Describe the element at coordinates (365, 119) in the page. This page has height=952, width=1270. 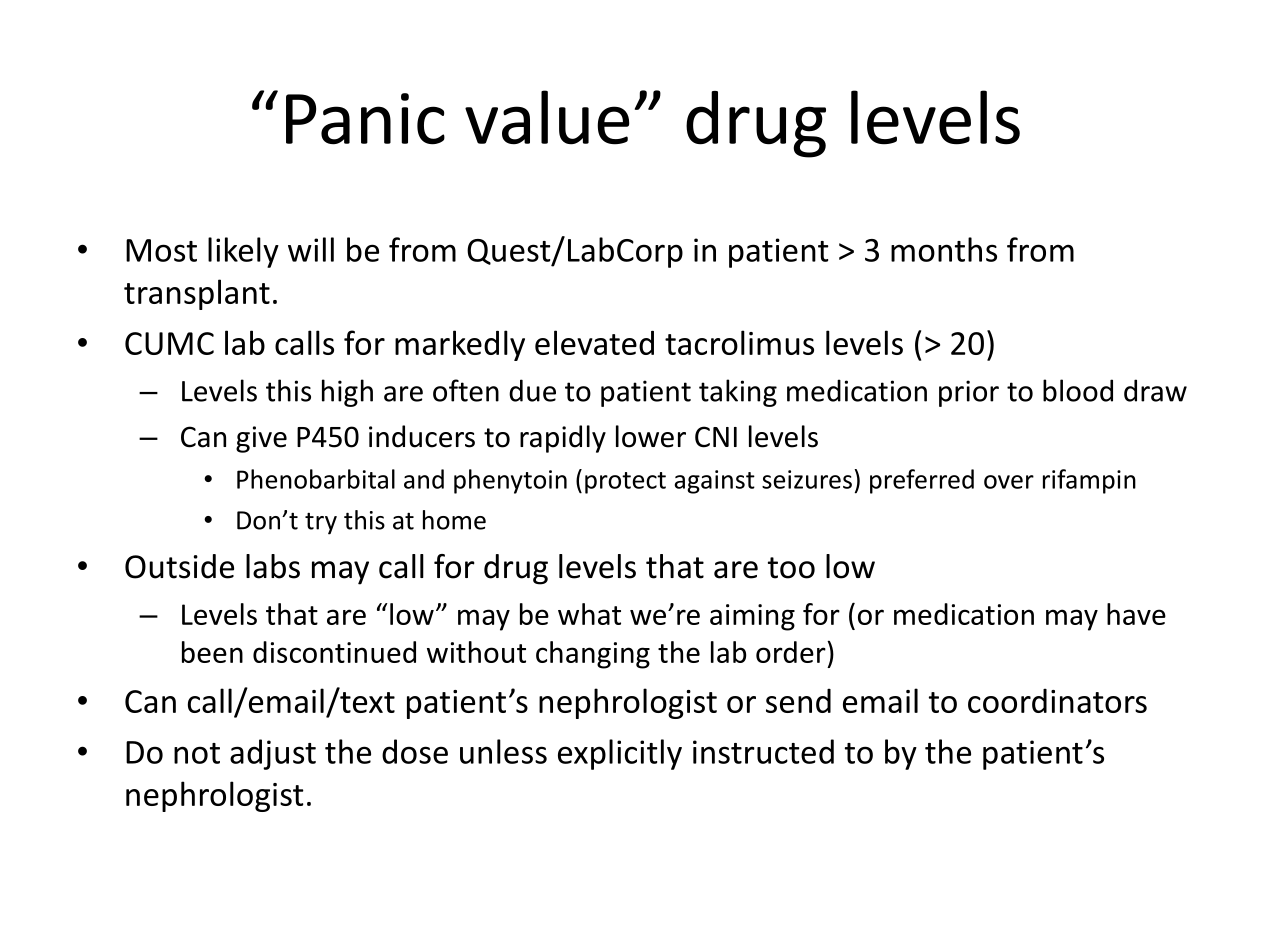
I see `Panic` at that location.
